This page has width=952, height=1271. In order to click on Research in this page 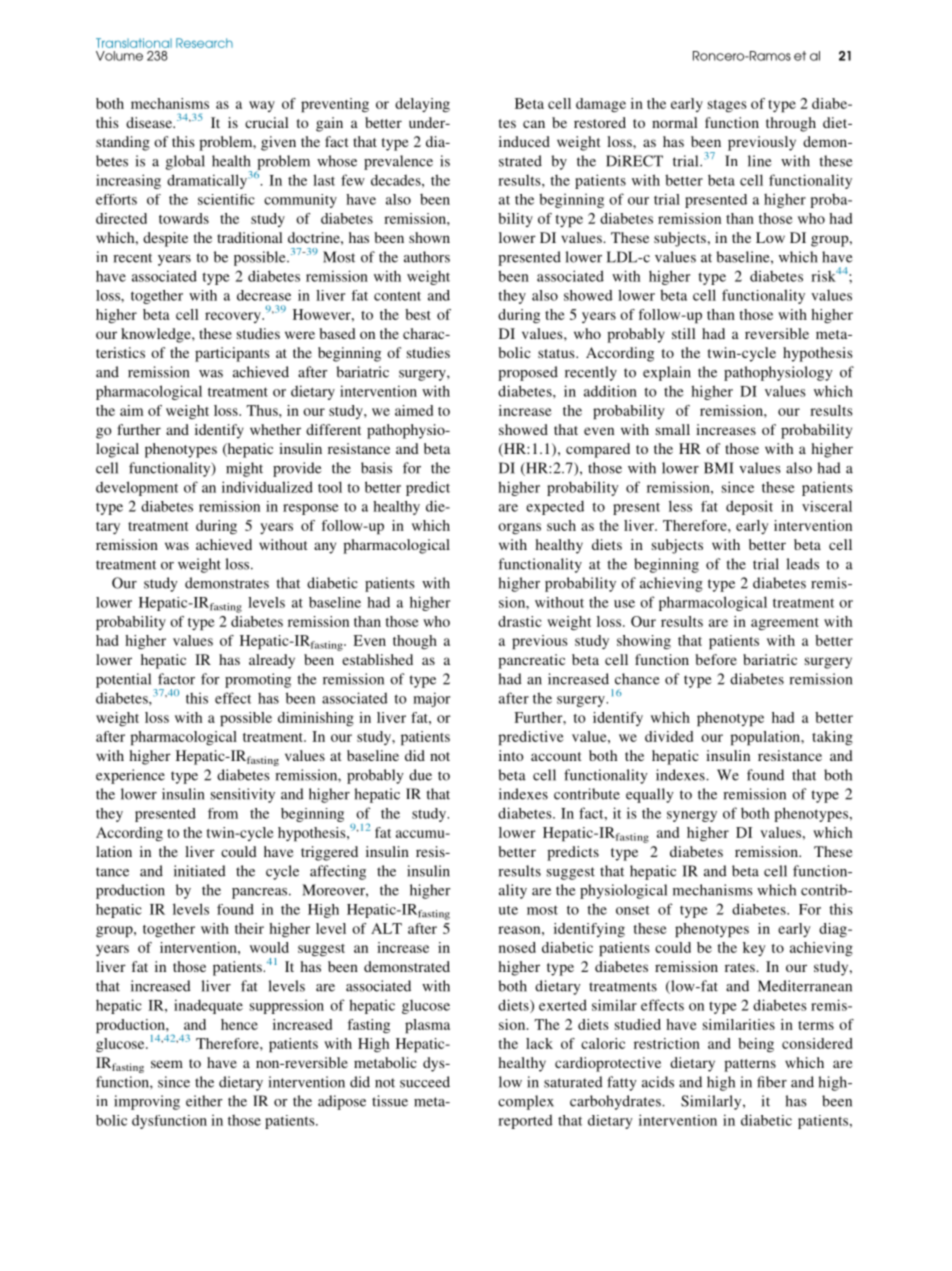, I will do `click(204, 43)`.
